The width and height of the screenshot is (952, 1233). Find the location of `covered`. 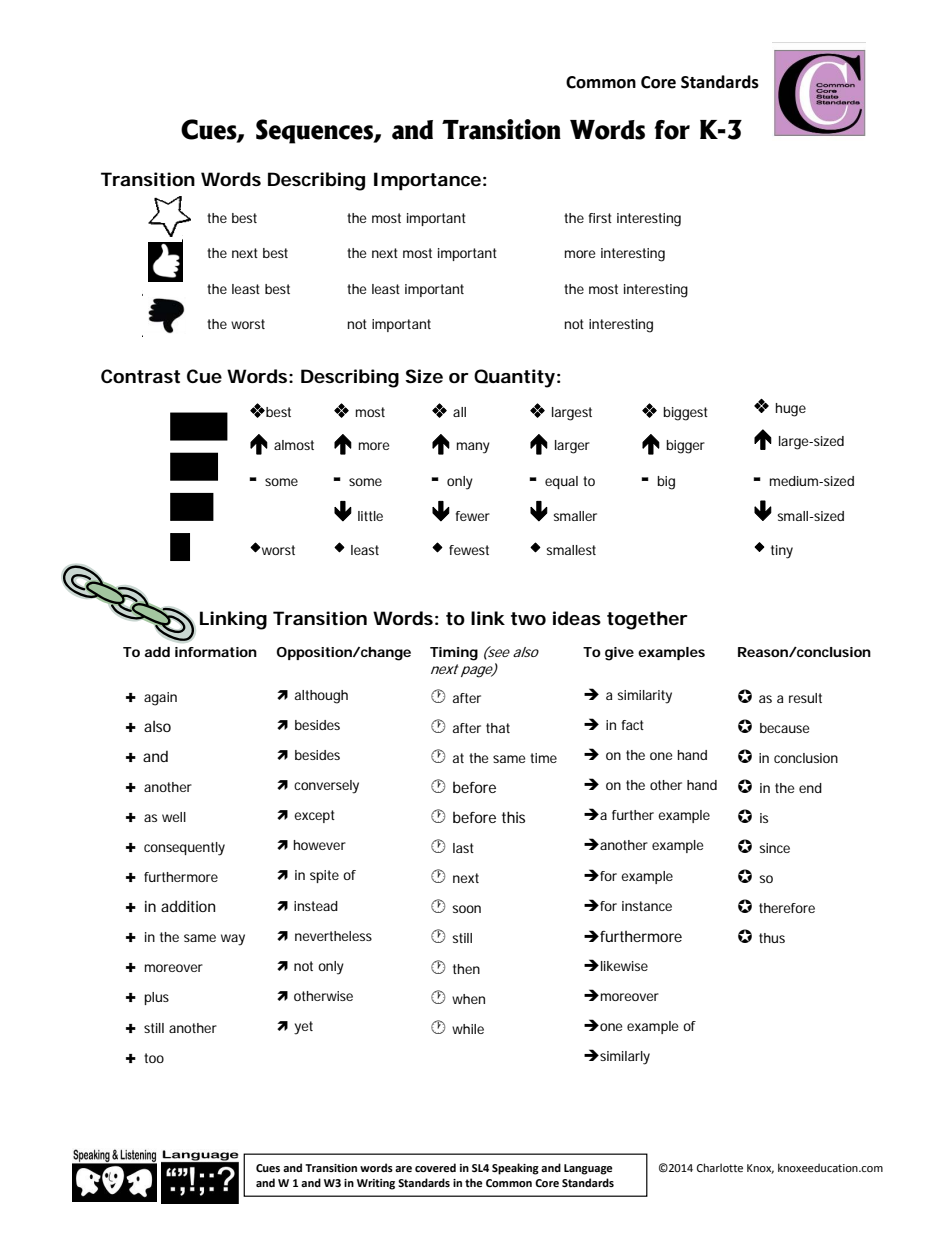

covered is located at coordinates (435, 1167).
